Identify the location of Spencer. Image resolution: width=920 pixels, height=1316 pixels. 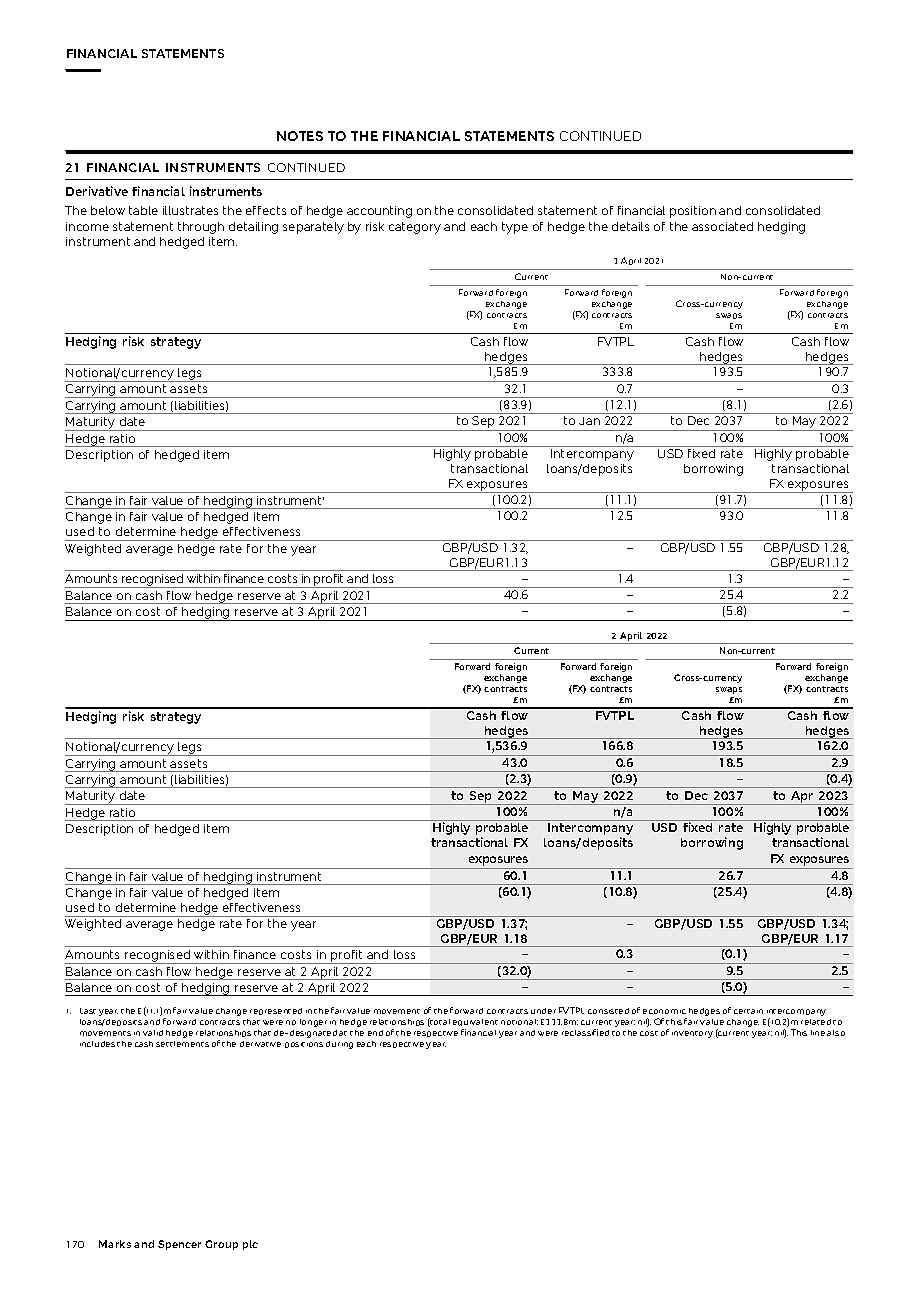
(179, 1245).
